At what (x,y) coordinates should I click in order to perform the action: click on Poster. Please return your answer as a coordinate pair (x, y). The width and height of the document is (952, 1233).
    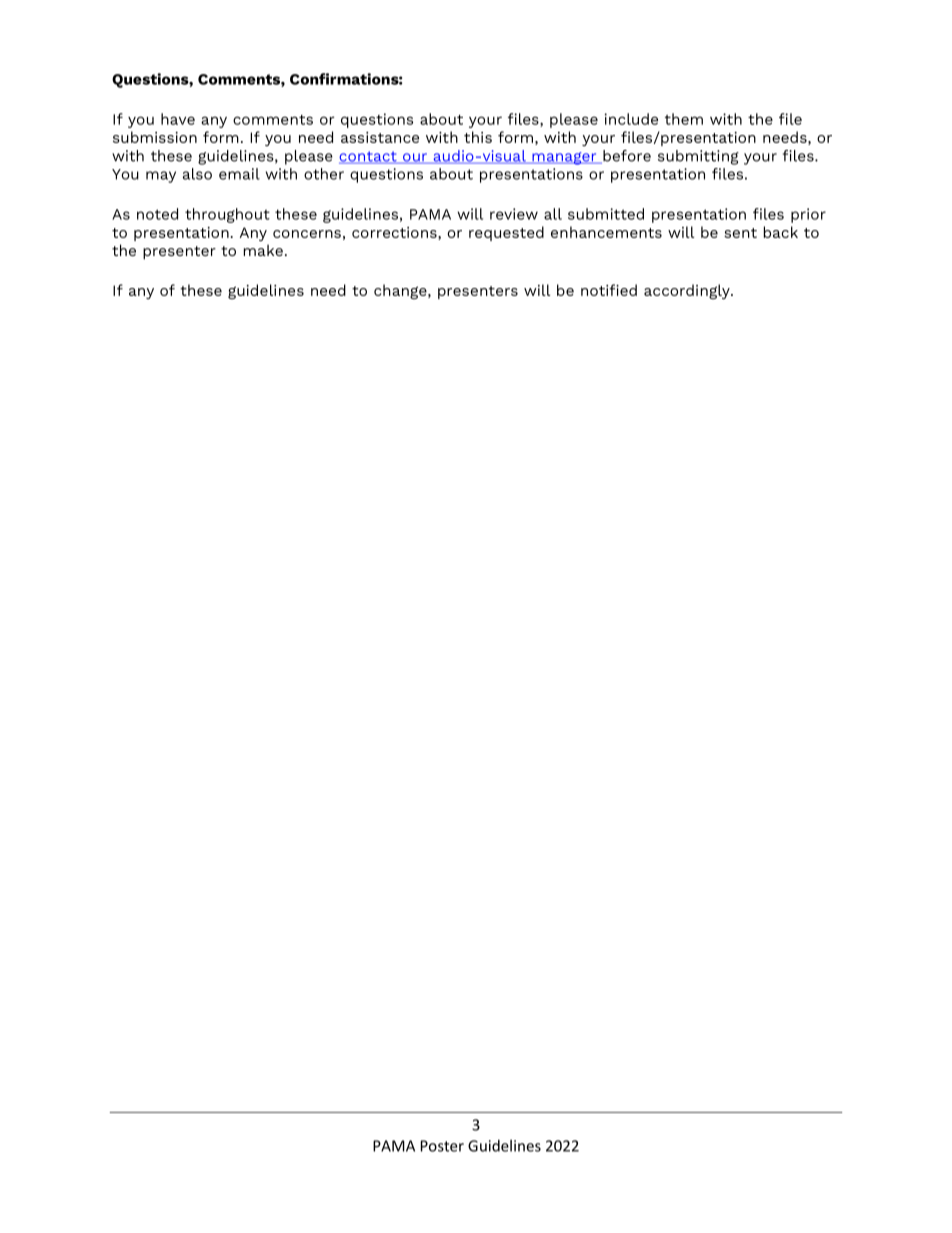
    Looking at the image, I should click on (442, 1146).
